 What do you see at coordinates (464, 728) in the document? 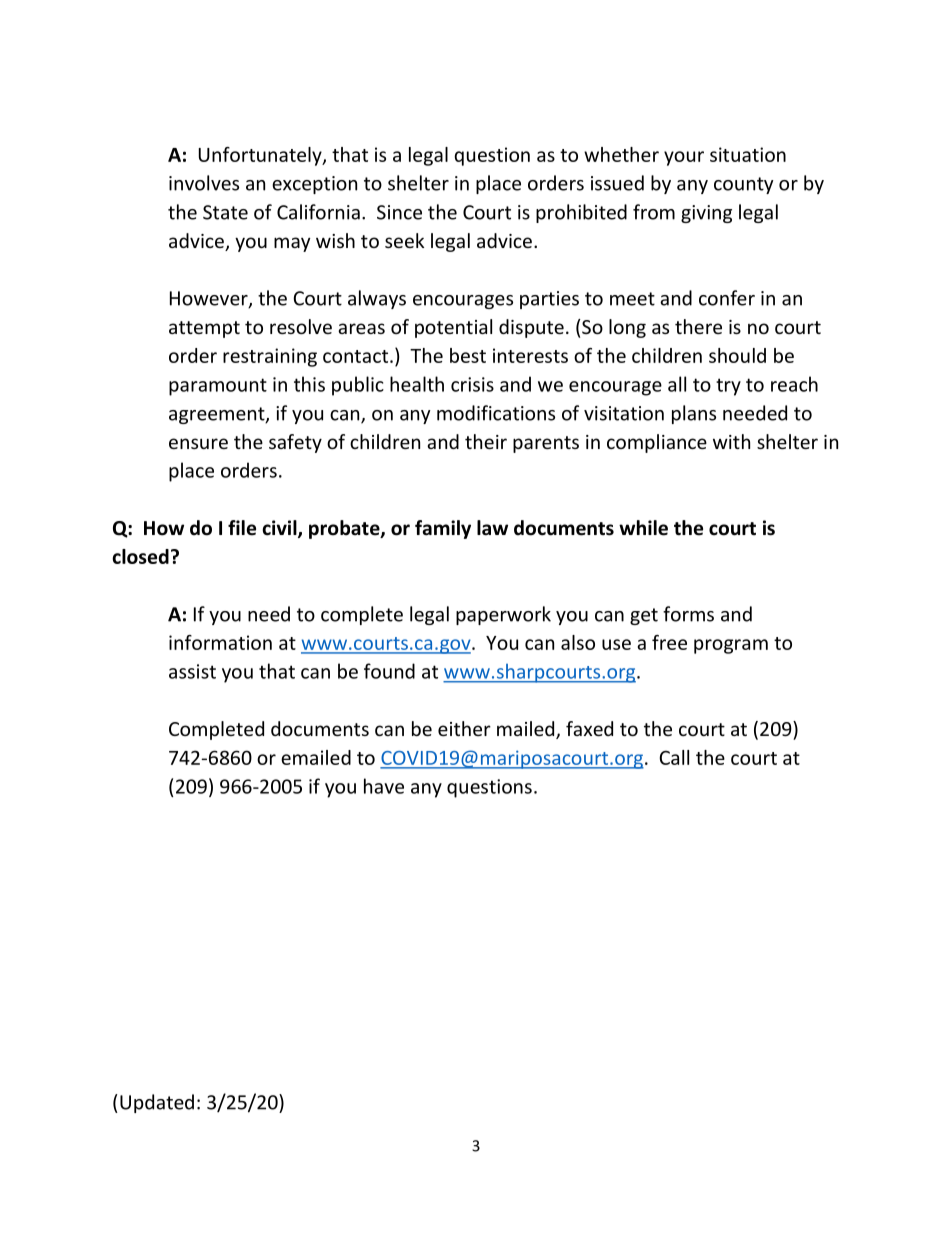
I see `either` at bounding box center [464, 728].
